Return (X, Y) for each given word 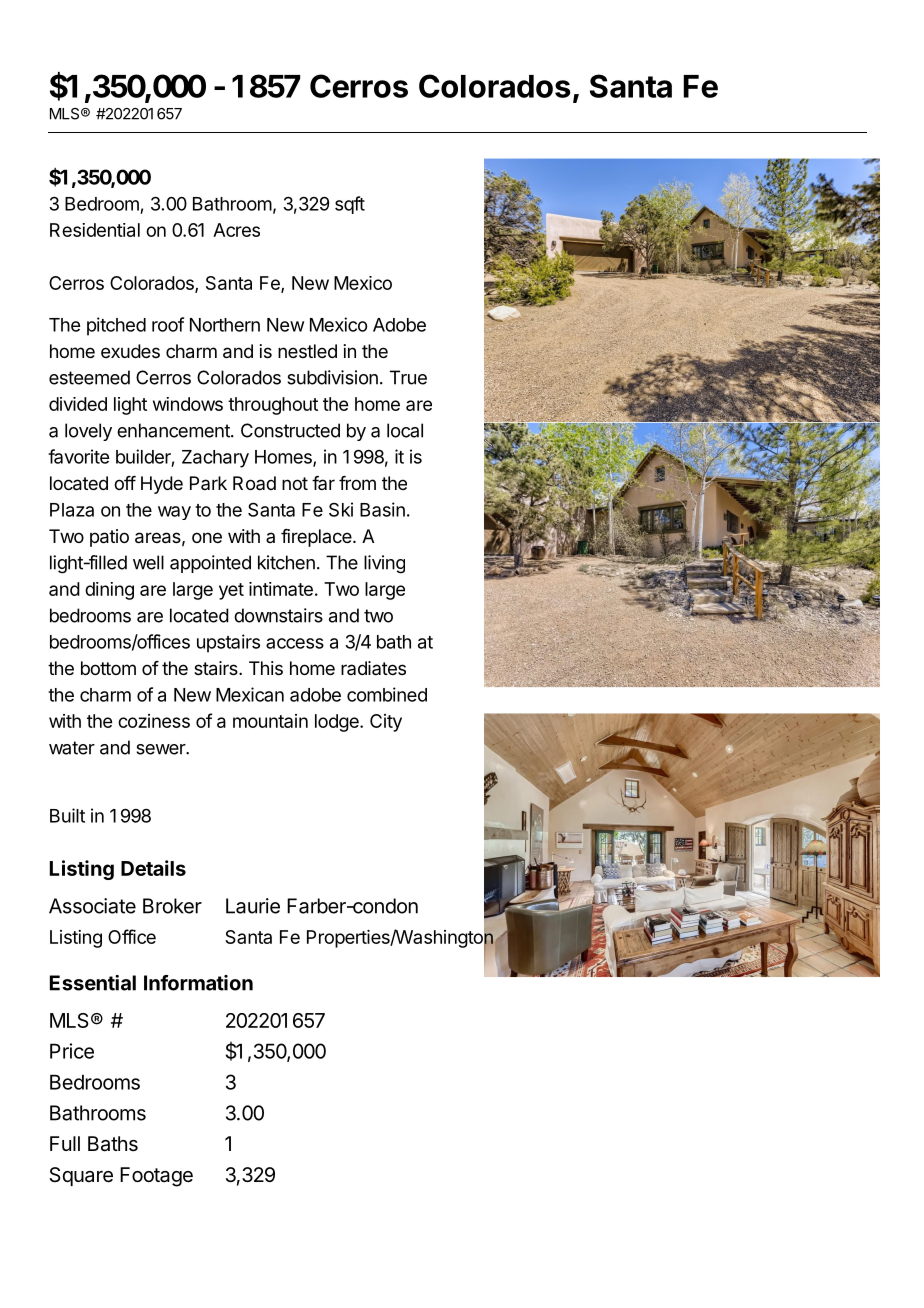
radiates (373, 668)
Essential (93, 983)
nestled (307, 351)
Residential (95, 230)
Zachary (215, 459)
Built (67, 815)
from (357, 483)
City (386, 723)
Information (198, 983)
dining (109, 591)
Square (81, 1176)
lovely (88, 432)
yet (231, 591)
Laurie (253, 906)
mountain (270, 721)
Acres (236, 230)
